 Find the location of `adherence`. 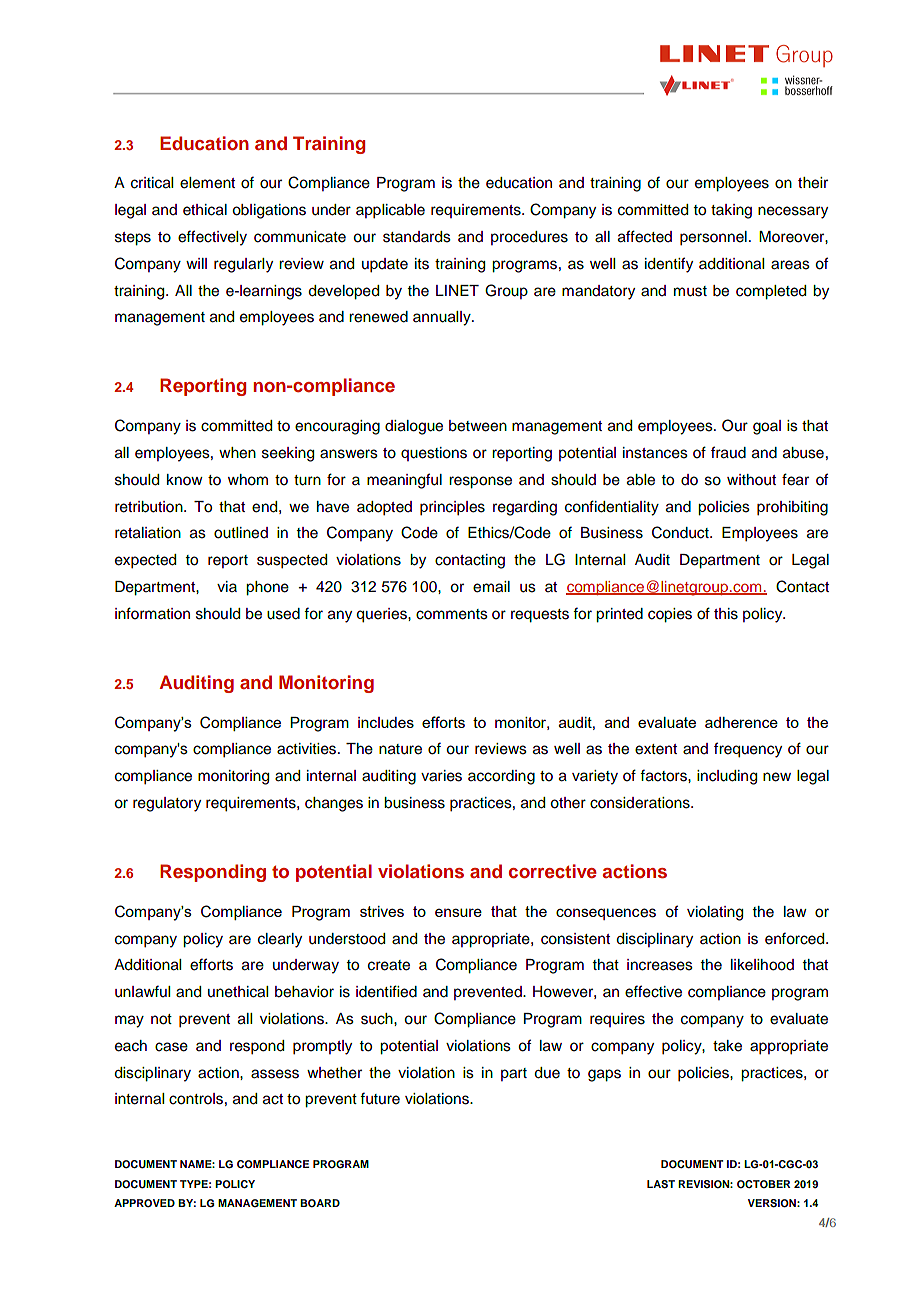

adherence is located at coordinates (741, 722).
